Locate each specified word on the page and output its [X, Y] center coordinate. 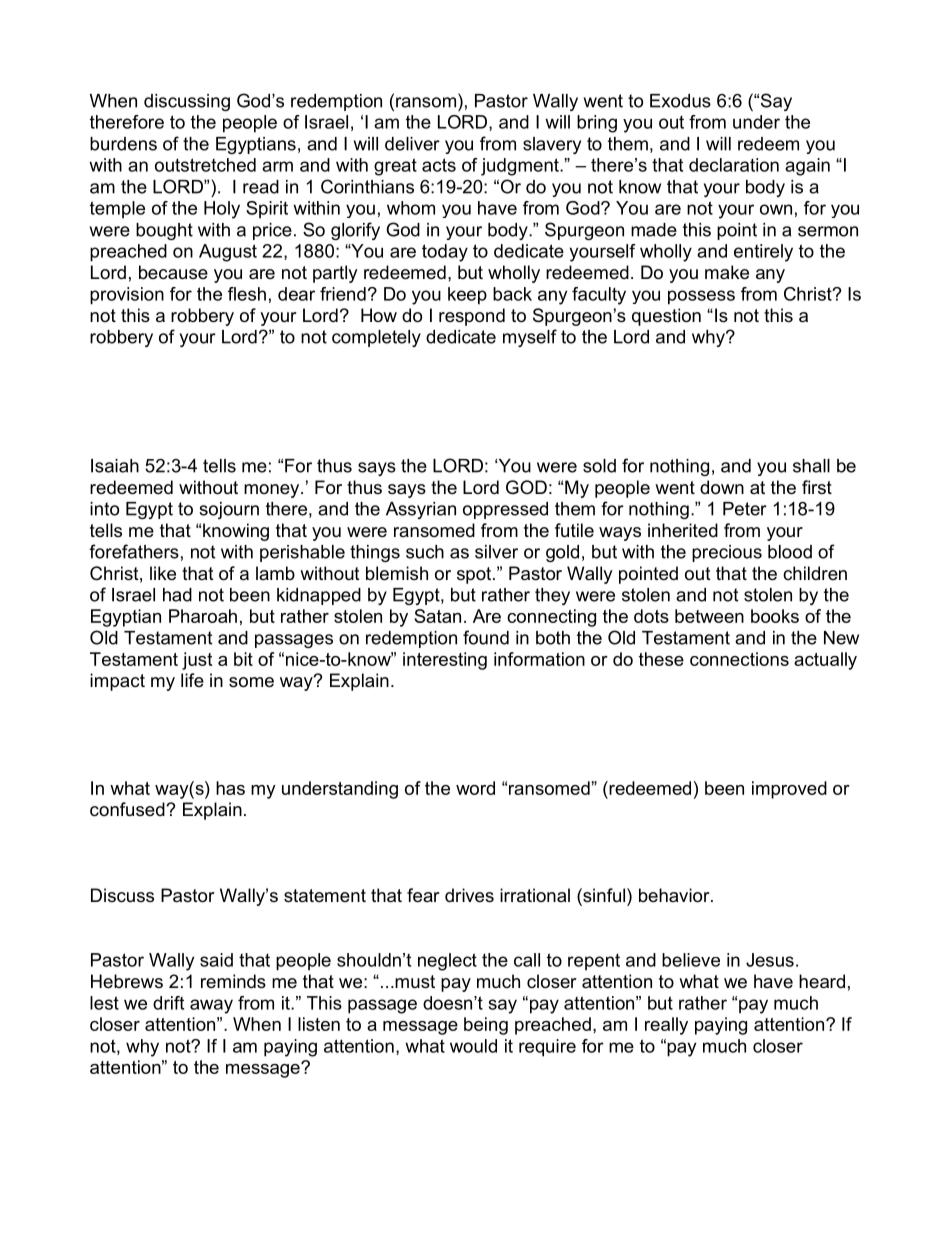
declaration [734, 165]
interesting [445, 661]
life [192, 680]
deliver [412, 144]
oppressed [505, 510]
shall [811, 466]
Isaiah [115, 466]
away [211, 1006]
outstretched [205, 165]
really [666, 1026]
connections [739, 659]
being [486, 1026]
